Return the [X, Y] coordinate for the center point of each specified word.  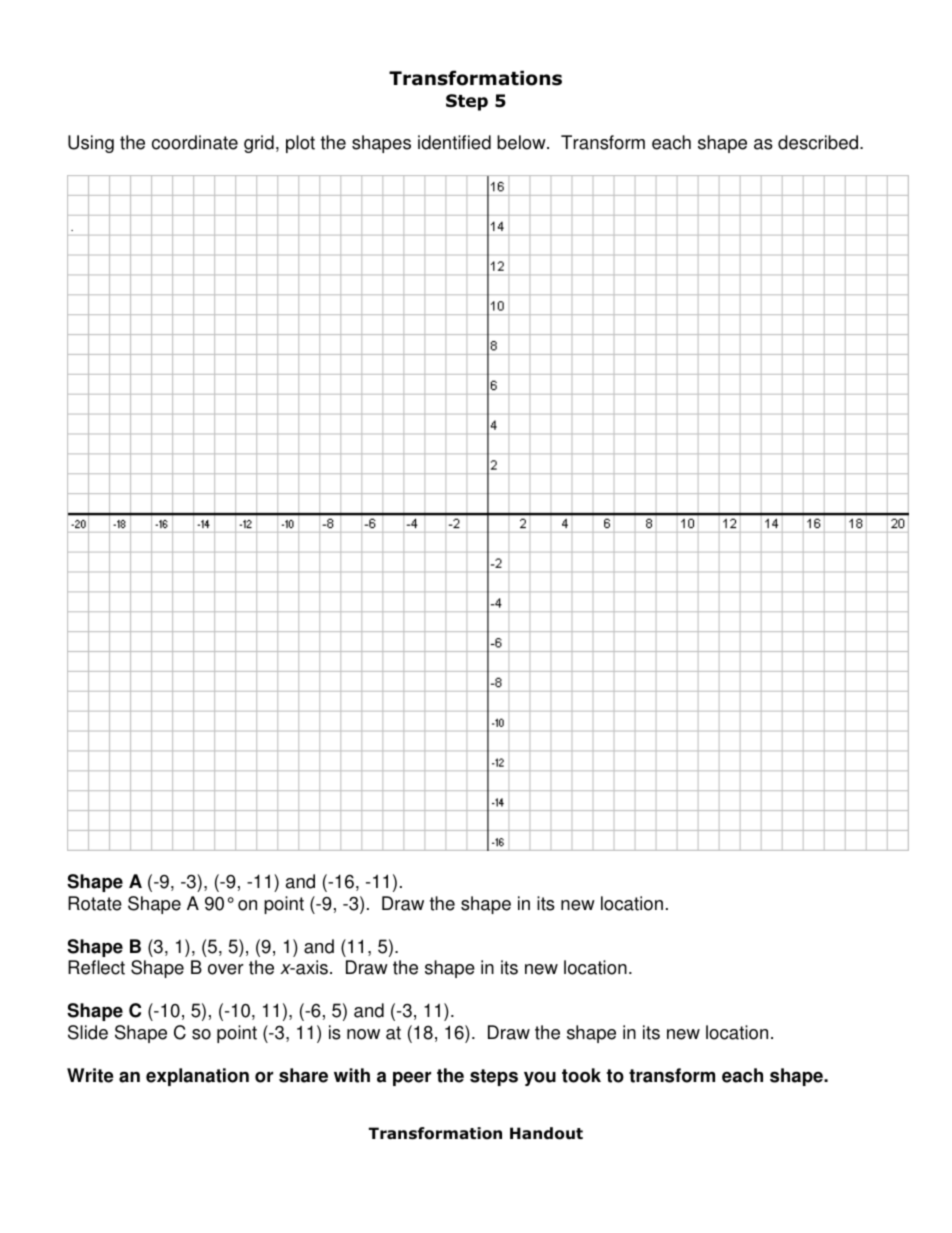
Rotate [95, 903]
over [226, 969]
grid [259, 144]
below [522, 142]
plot [300, 144]
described [818, 142]
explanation [197, 1077]
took [581, 1075]
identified [454, 142]
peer [412, 1078]
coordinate [195, 142]
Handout [546, 1133]
